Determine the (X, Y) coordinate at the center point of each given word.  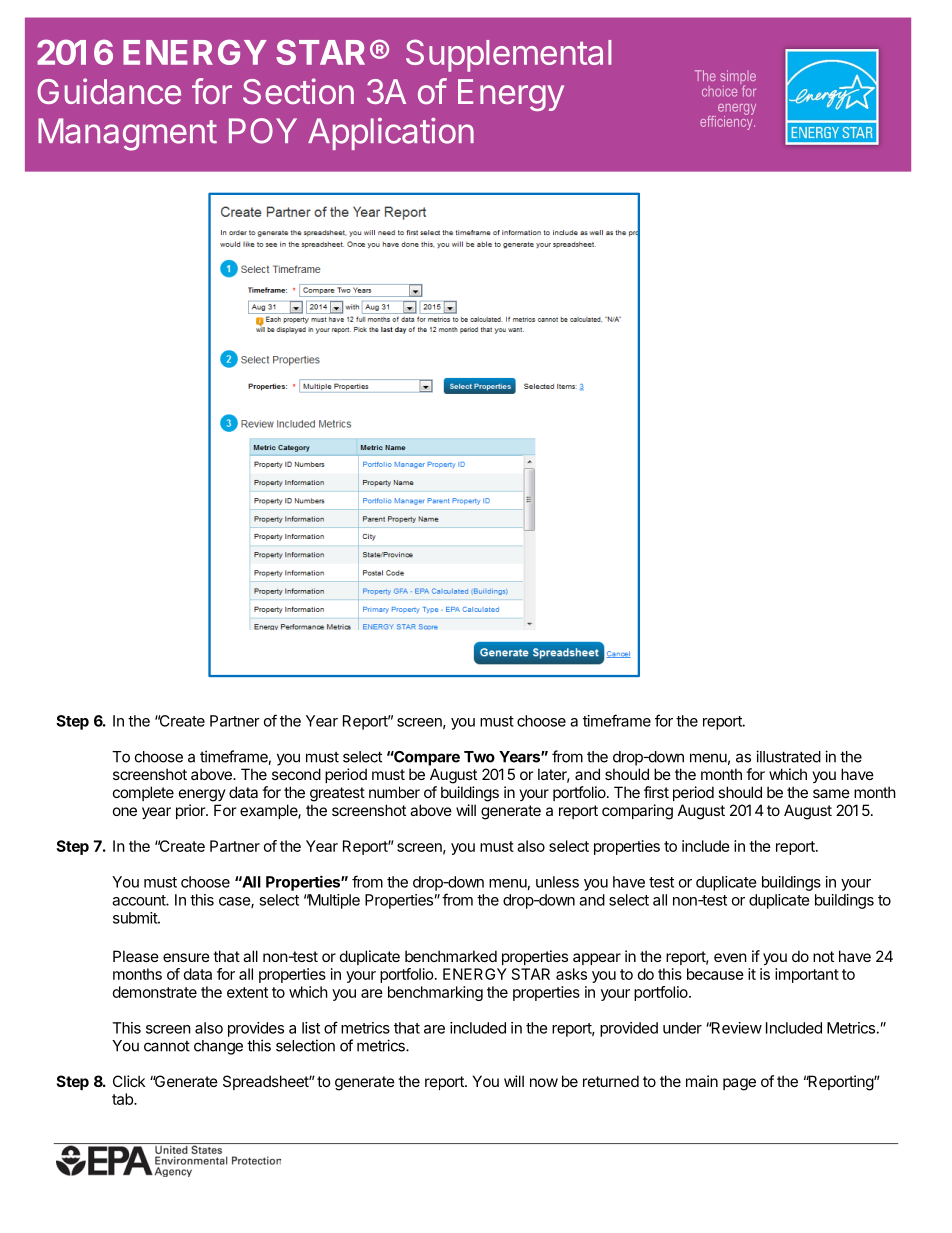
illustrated (788, 756)
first (656, 792)
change (218, 1047)
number (394, 792)
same (831, 793)
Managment (127, 134)
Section (298, 91)
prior (191, 811)
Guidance (109, 91)
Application (391, 134)
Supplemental (508, 55)
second (296, 774)
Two (479, 757)
